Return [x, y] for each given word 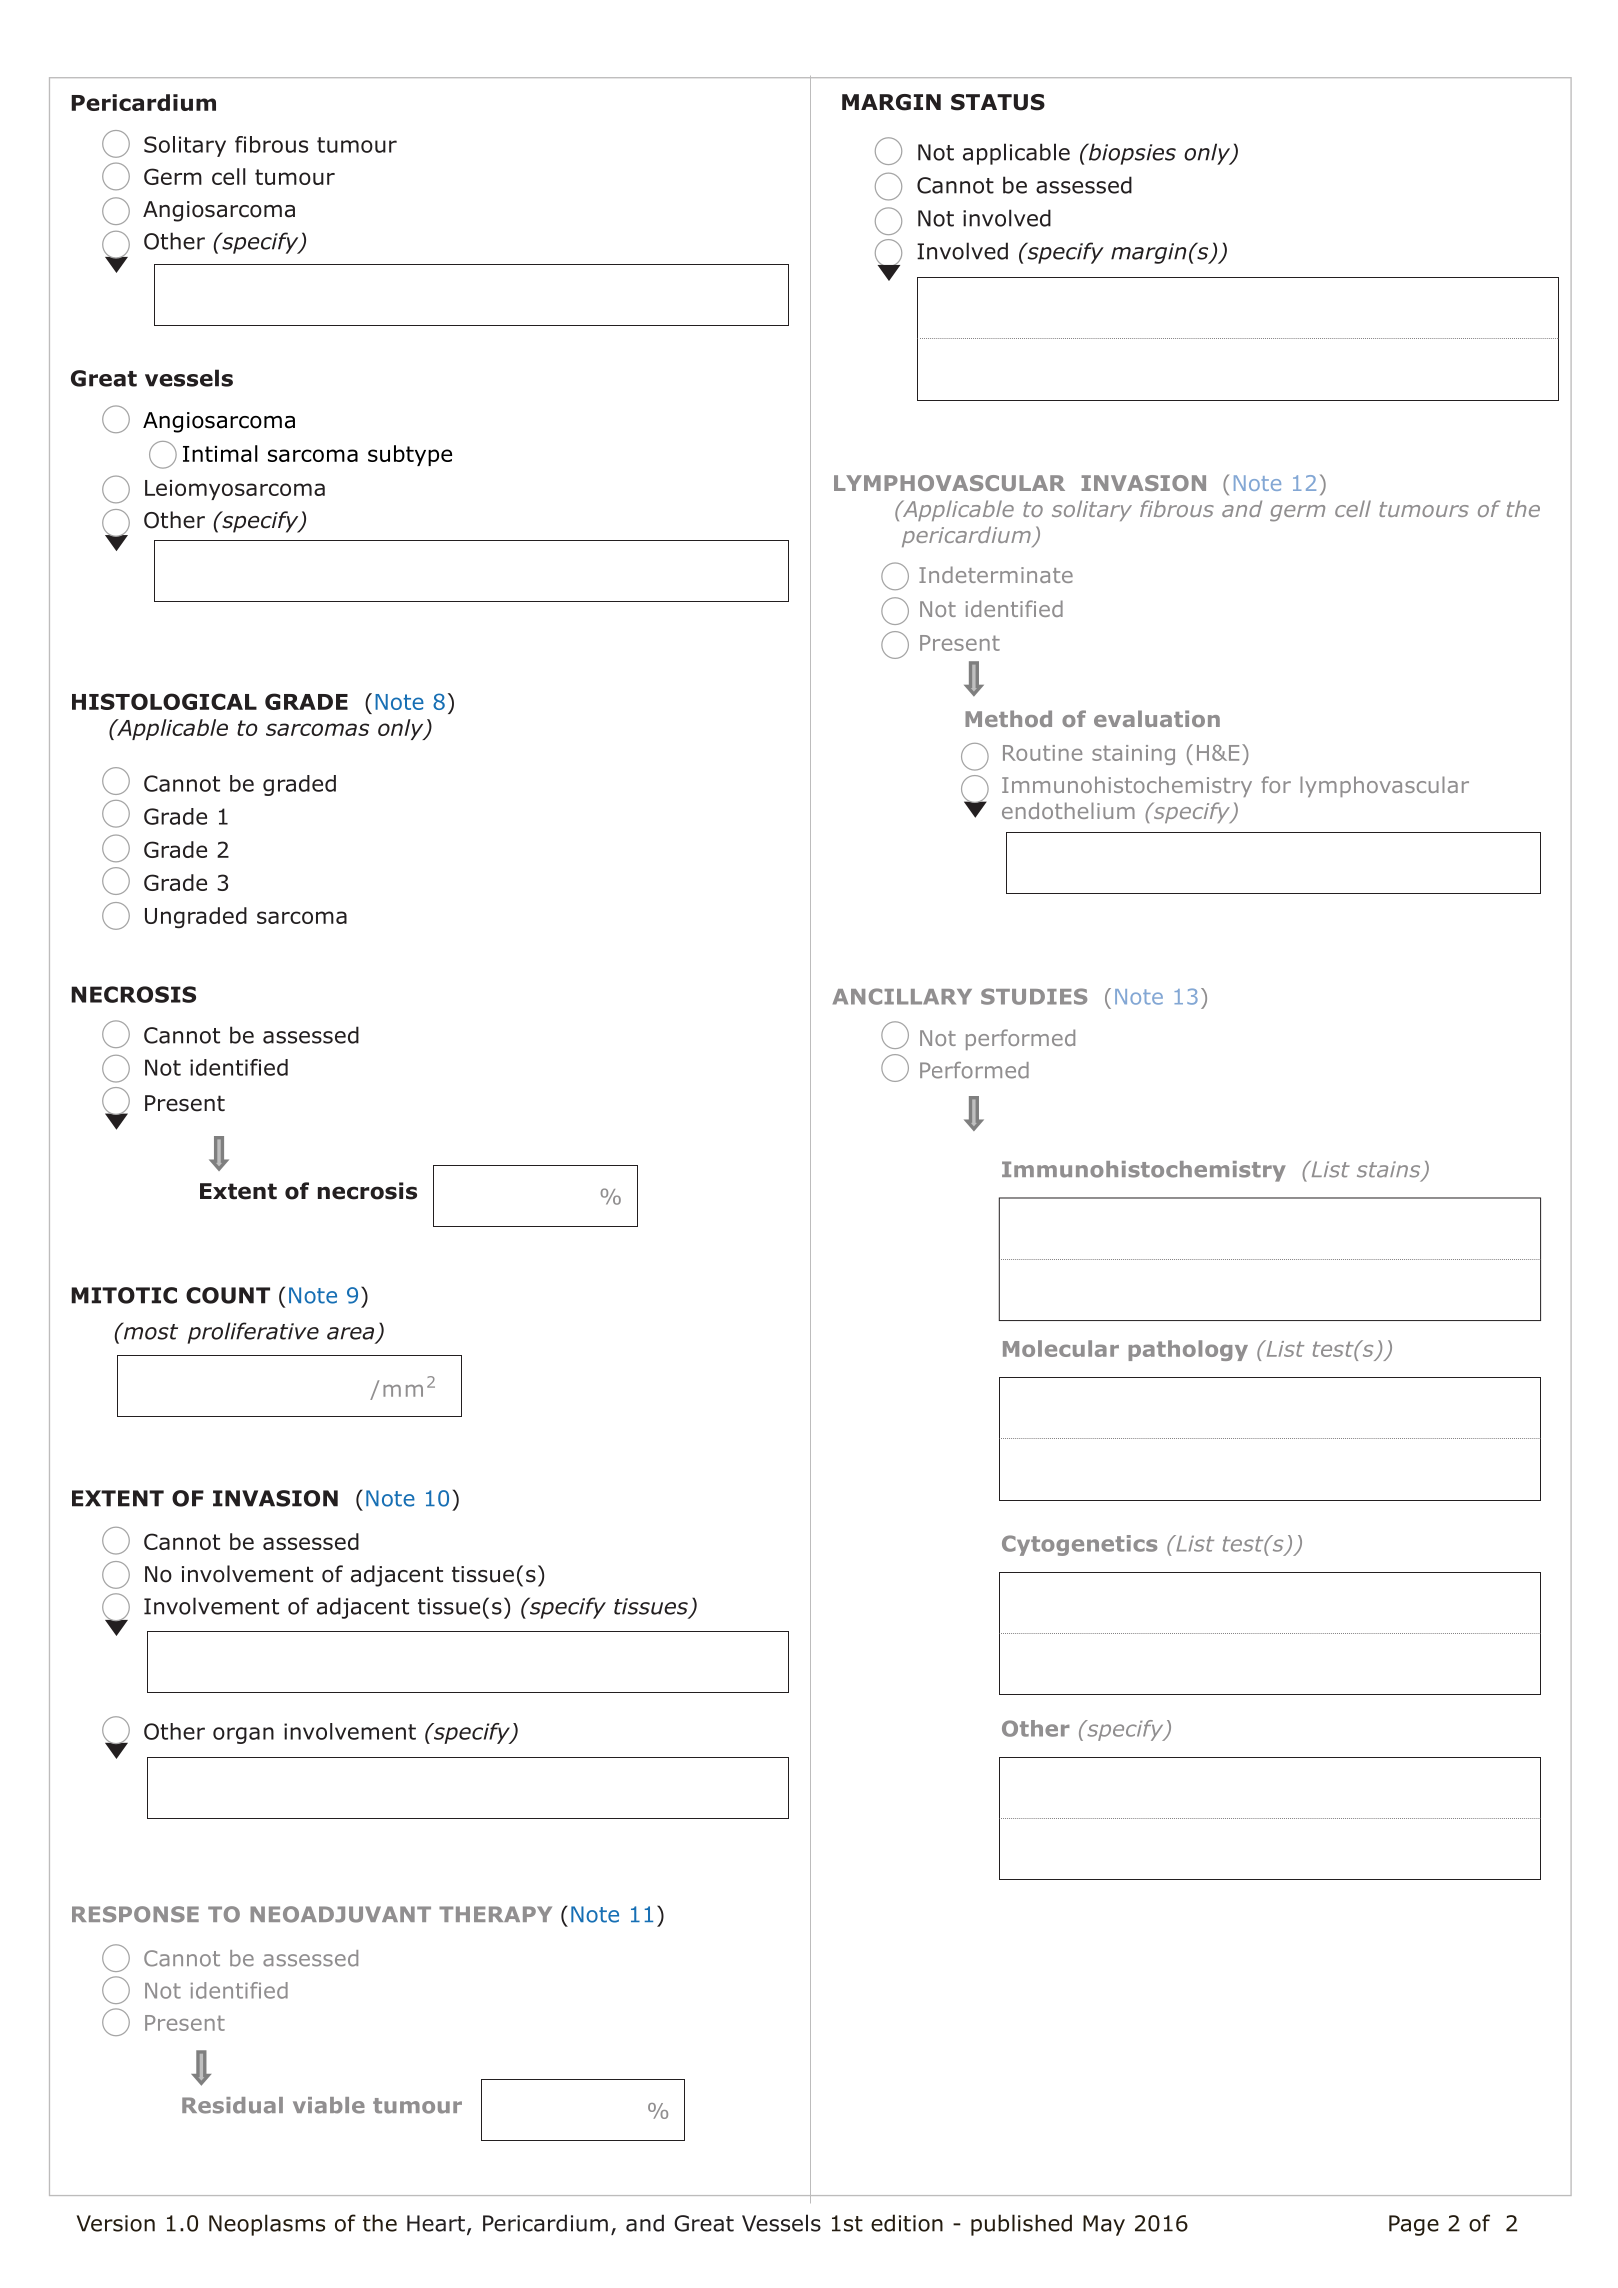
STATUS [998, 102]
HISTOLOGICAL [164, 701]
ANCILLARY [902, 996]
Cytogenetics [1079, 1545]
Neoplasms [267, 2225]
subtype [410, 455]
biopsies [1131, 154]
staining [1133, 755]
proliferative [253, 1333]
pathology [1188, 1350]
